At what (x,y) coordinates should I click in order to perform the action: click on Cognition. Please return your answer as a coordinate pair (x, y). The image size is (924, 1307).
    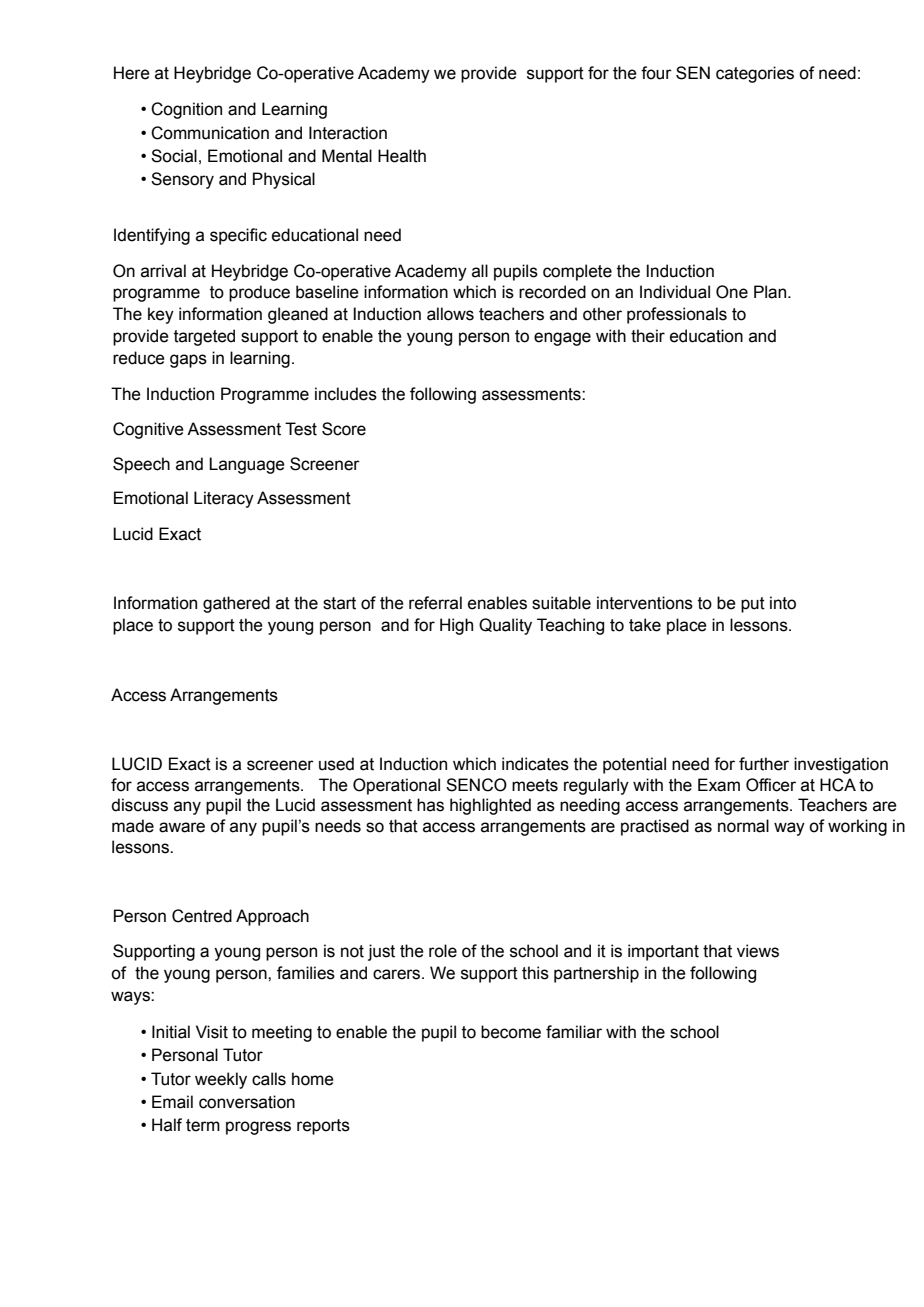
    Looking at the image, I should click on (186, 110).
